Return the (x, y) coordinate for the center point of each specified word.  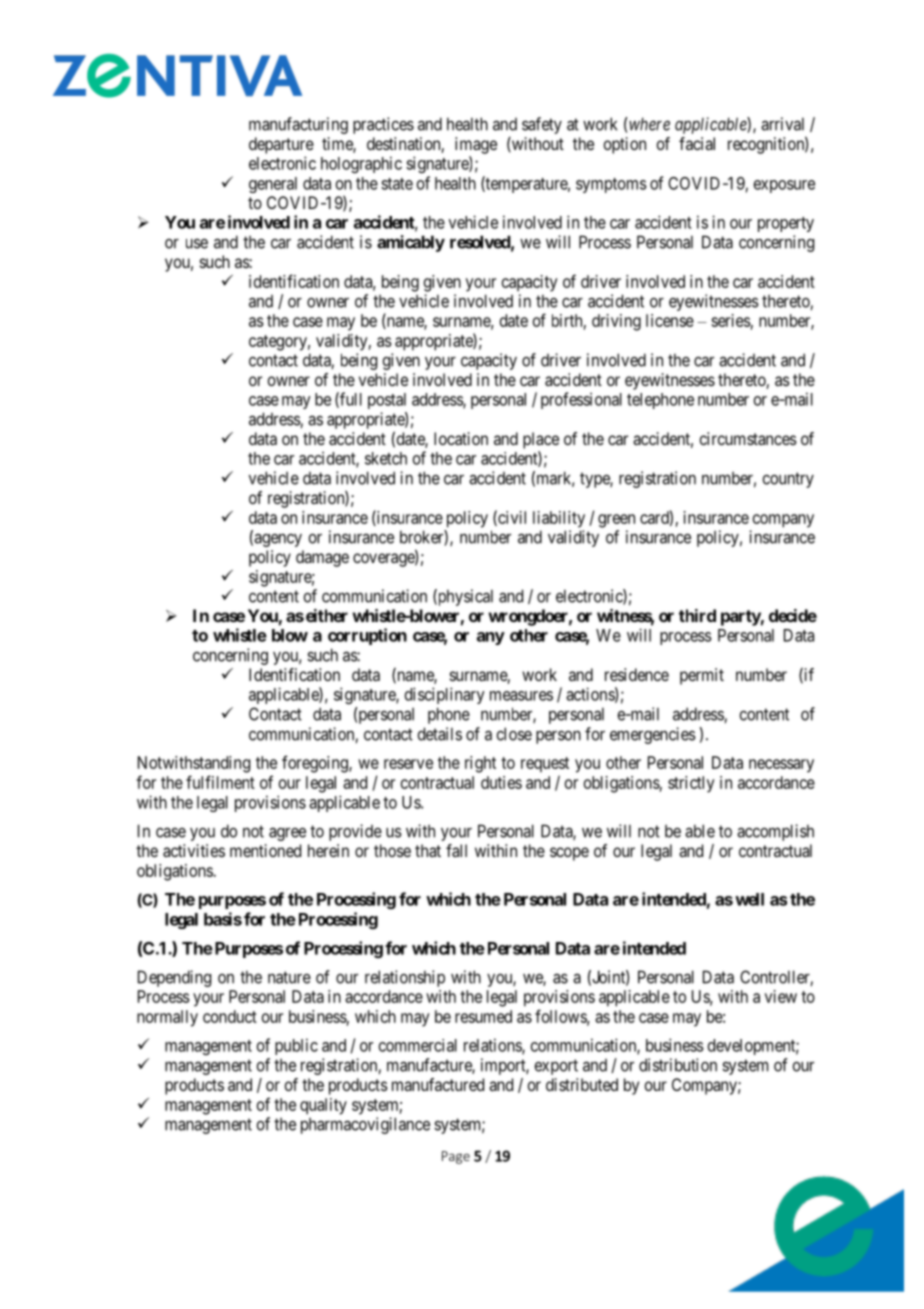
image (476, 145)
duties (501, 782)
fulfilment (220, 782)
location (461, 438)
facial (697, 143)
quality (323, 1106)
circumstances (748, 438)
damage (322, 558)
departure (281, 145)
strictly (691, 784)
